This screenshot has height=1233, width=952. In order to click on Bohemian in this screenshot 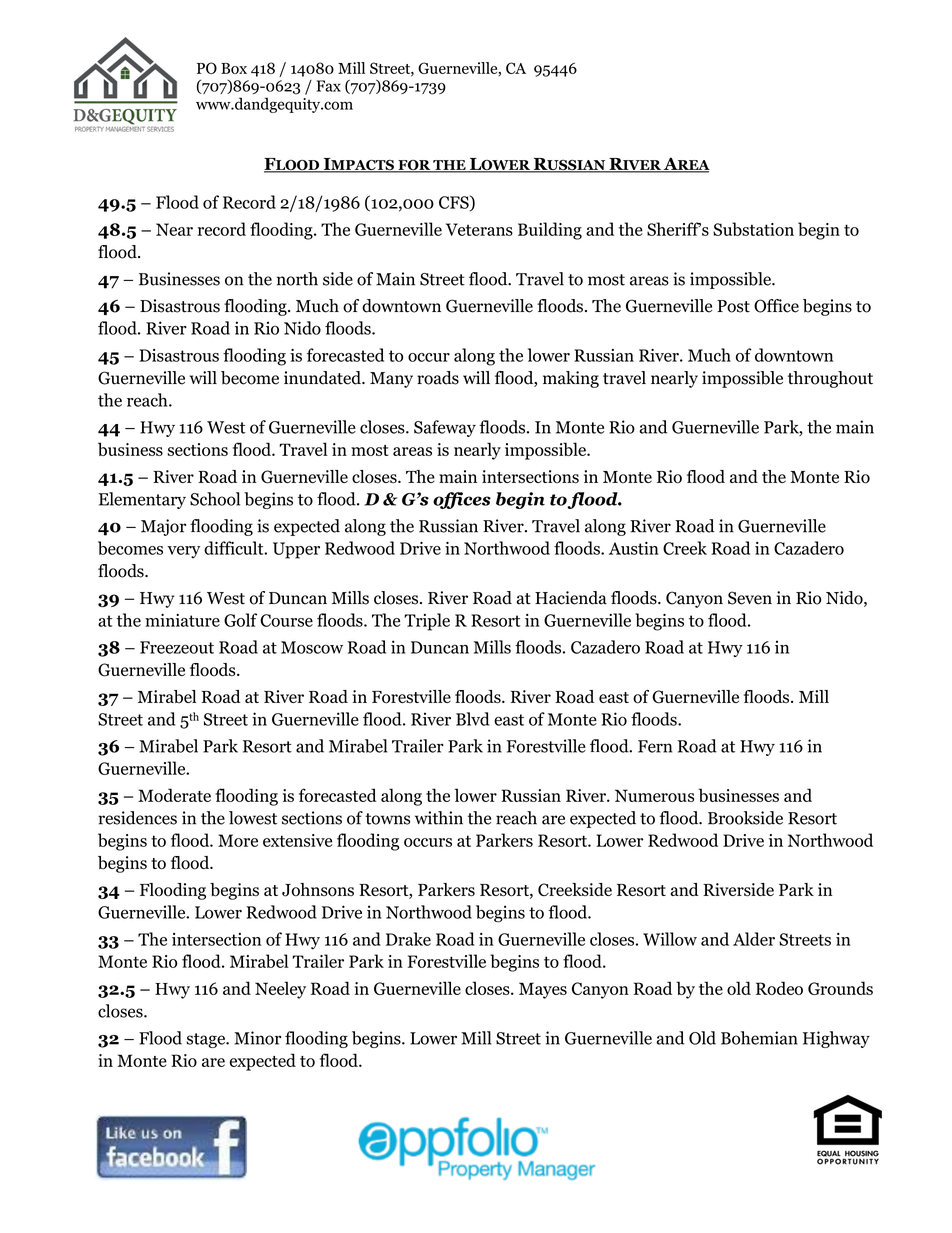, I will do `click(759, 1038)`.
